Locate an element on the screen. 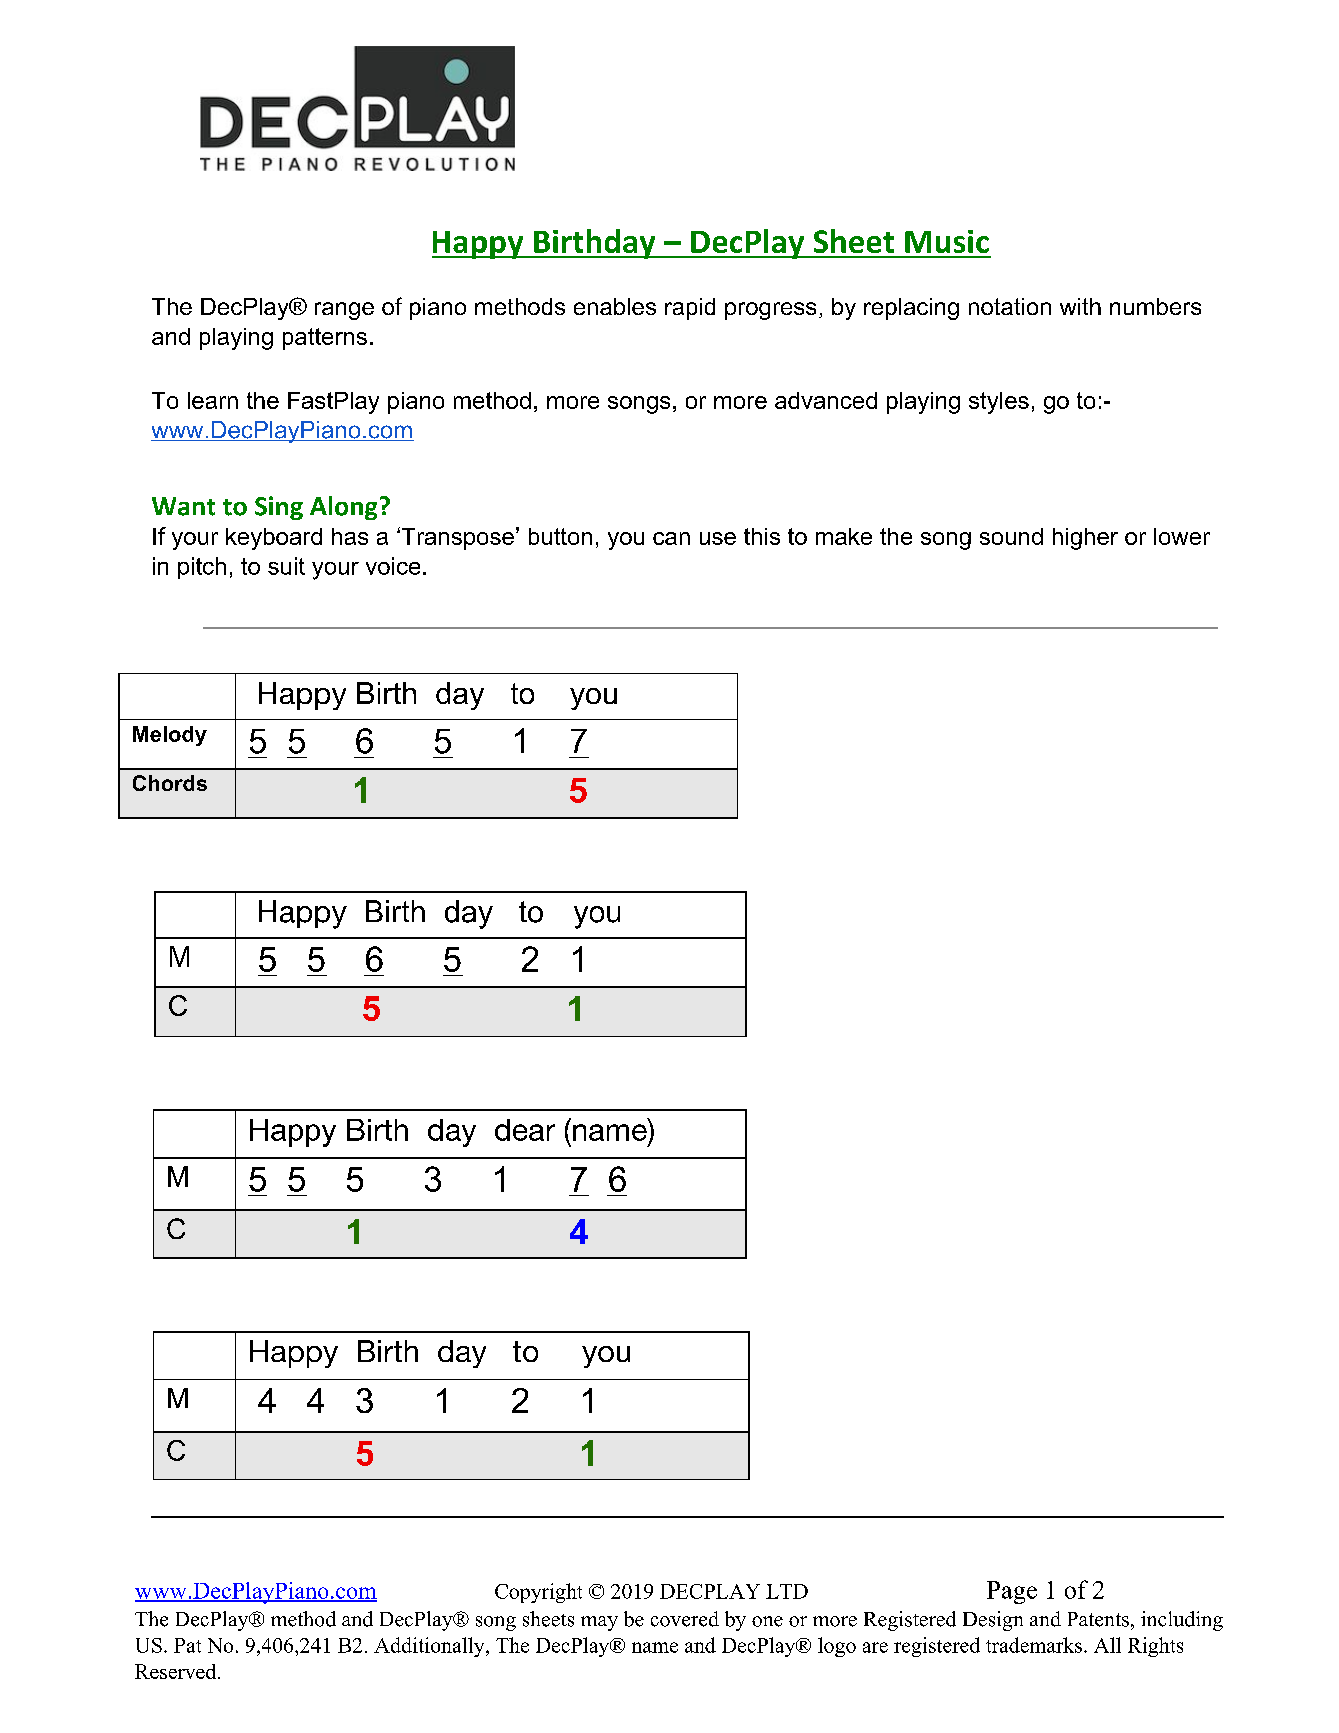 This screenshot has height=1733, width=1339. dear is located at coordinates (525, 1130).
